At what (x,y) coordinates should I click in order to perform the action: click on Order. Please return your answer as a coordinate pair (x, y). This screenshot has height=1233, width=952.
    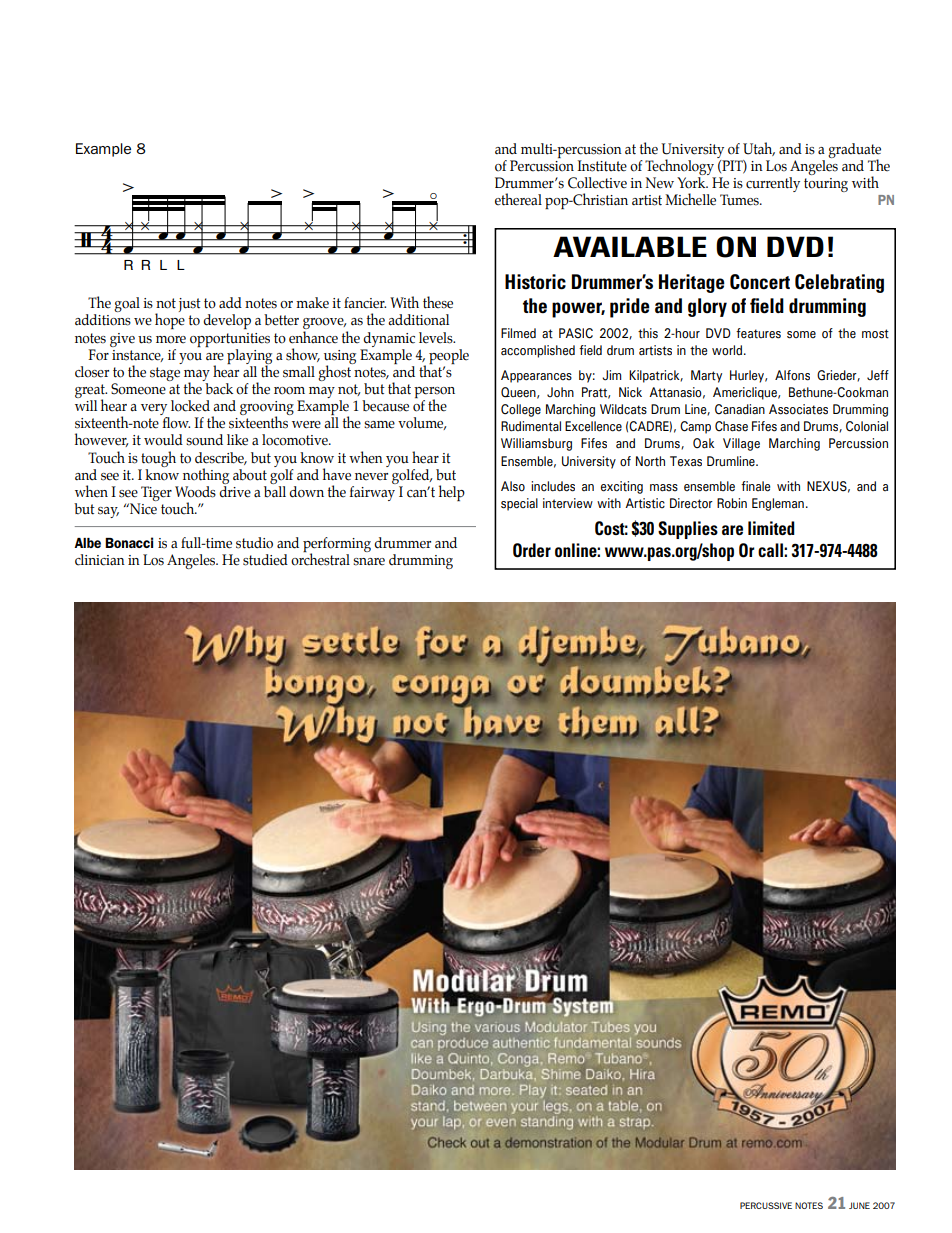
    Looking at the image, I should click on (532, 550).
